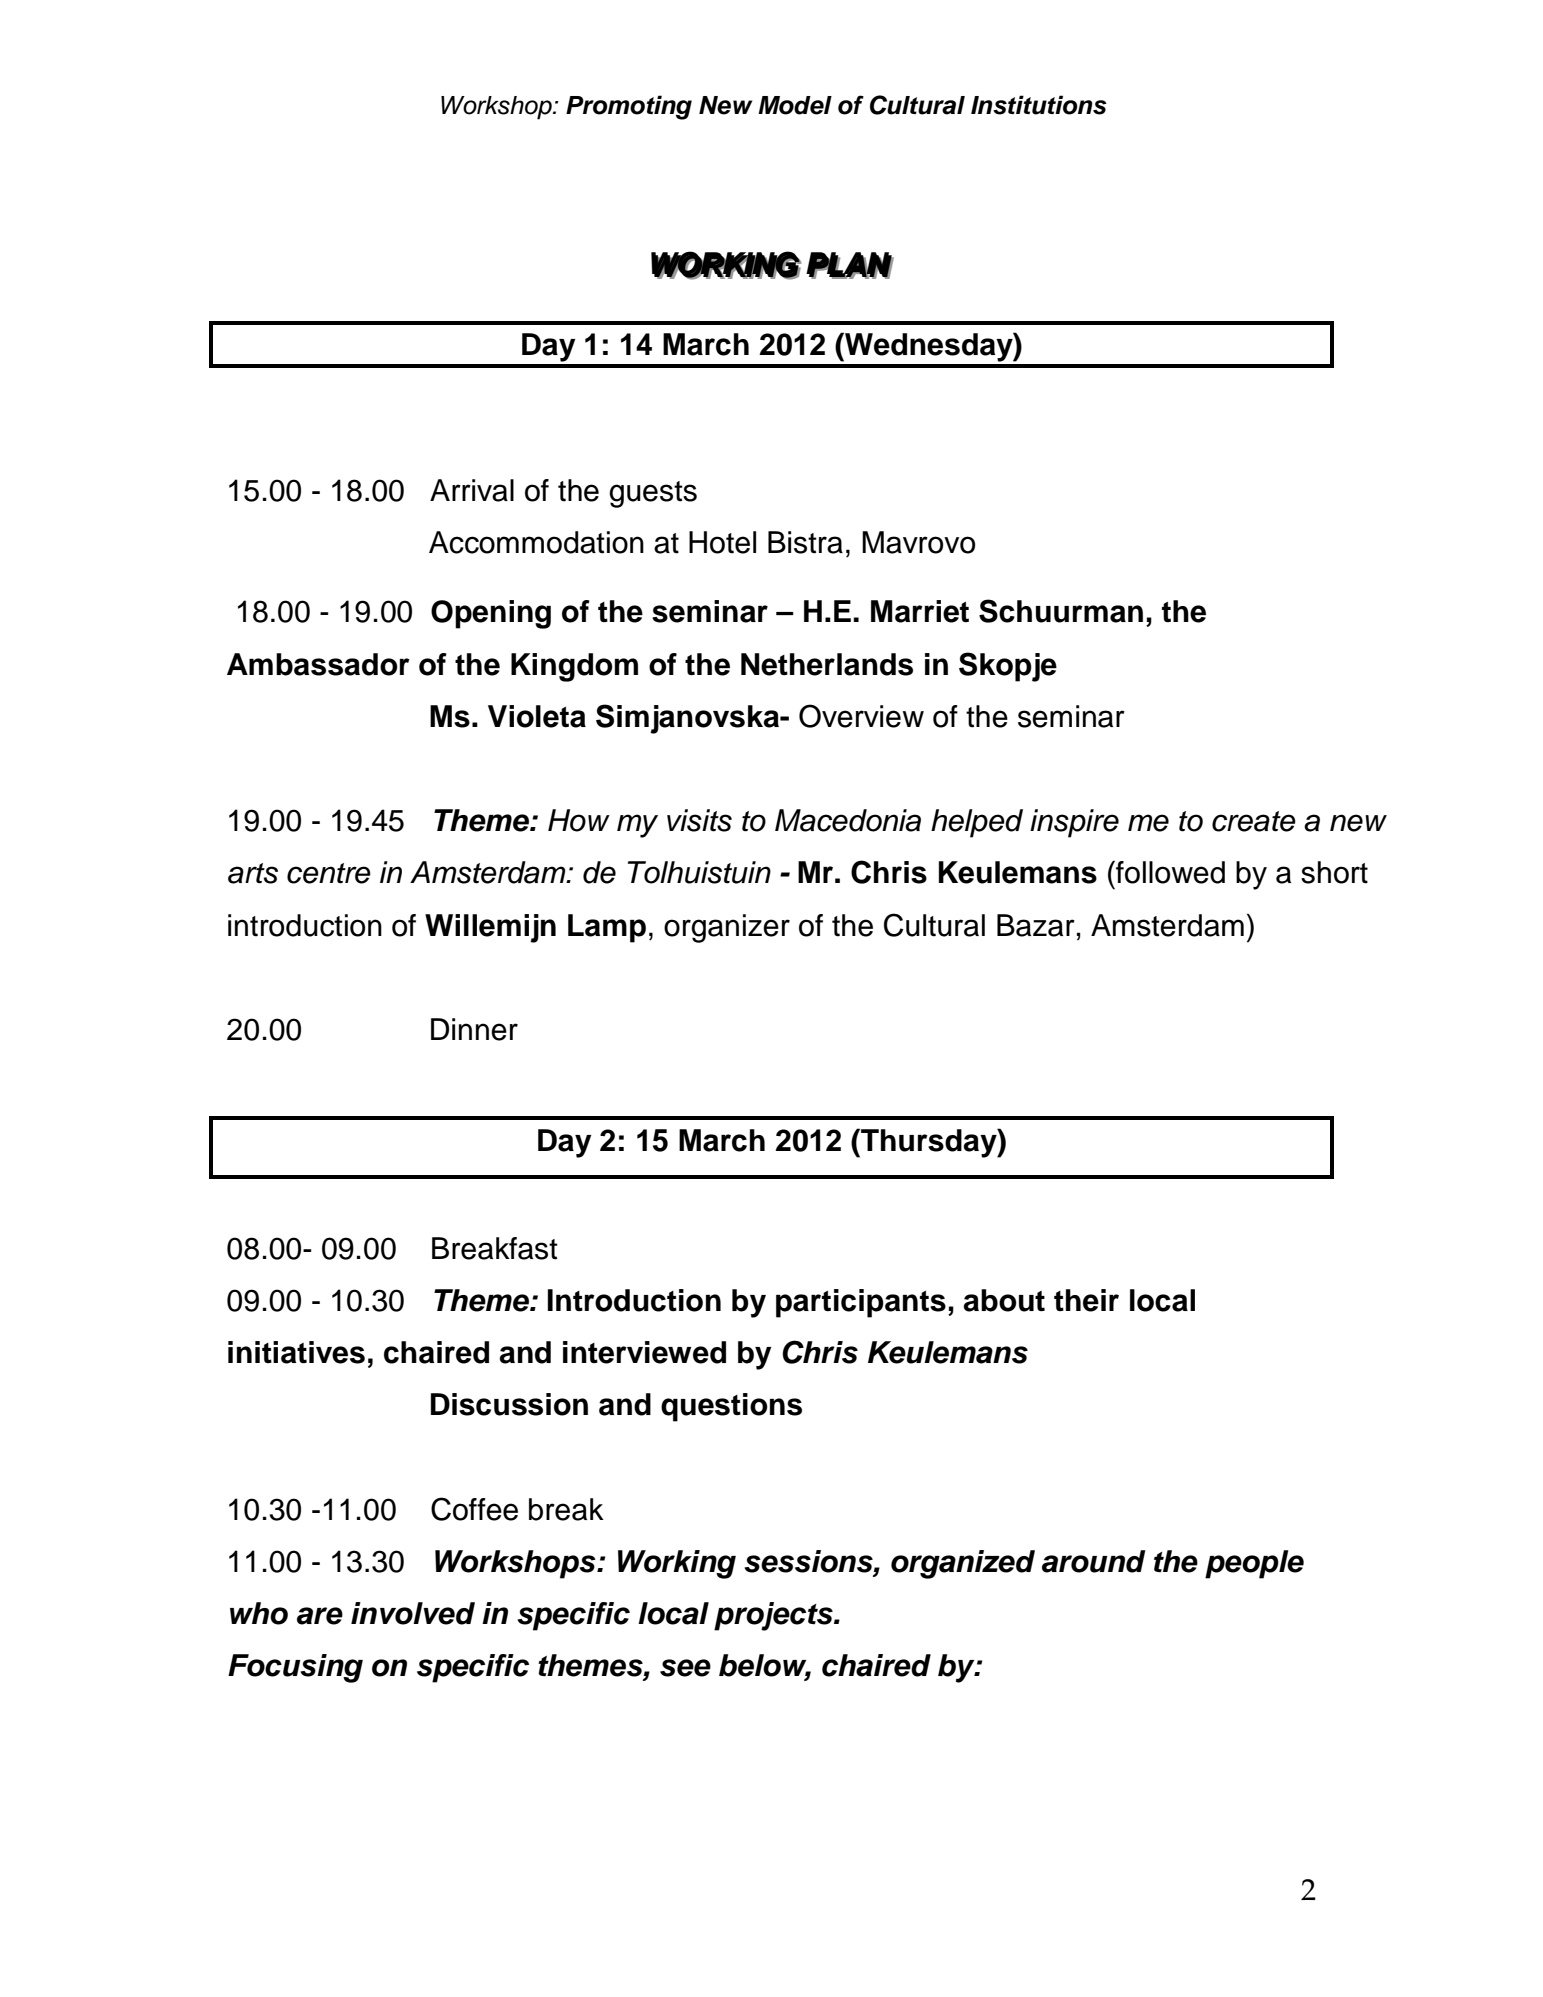  Describe the element at coordinates (1169, 872) in the page. I see `followed` at that location.
